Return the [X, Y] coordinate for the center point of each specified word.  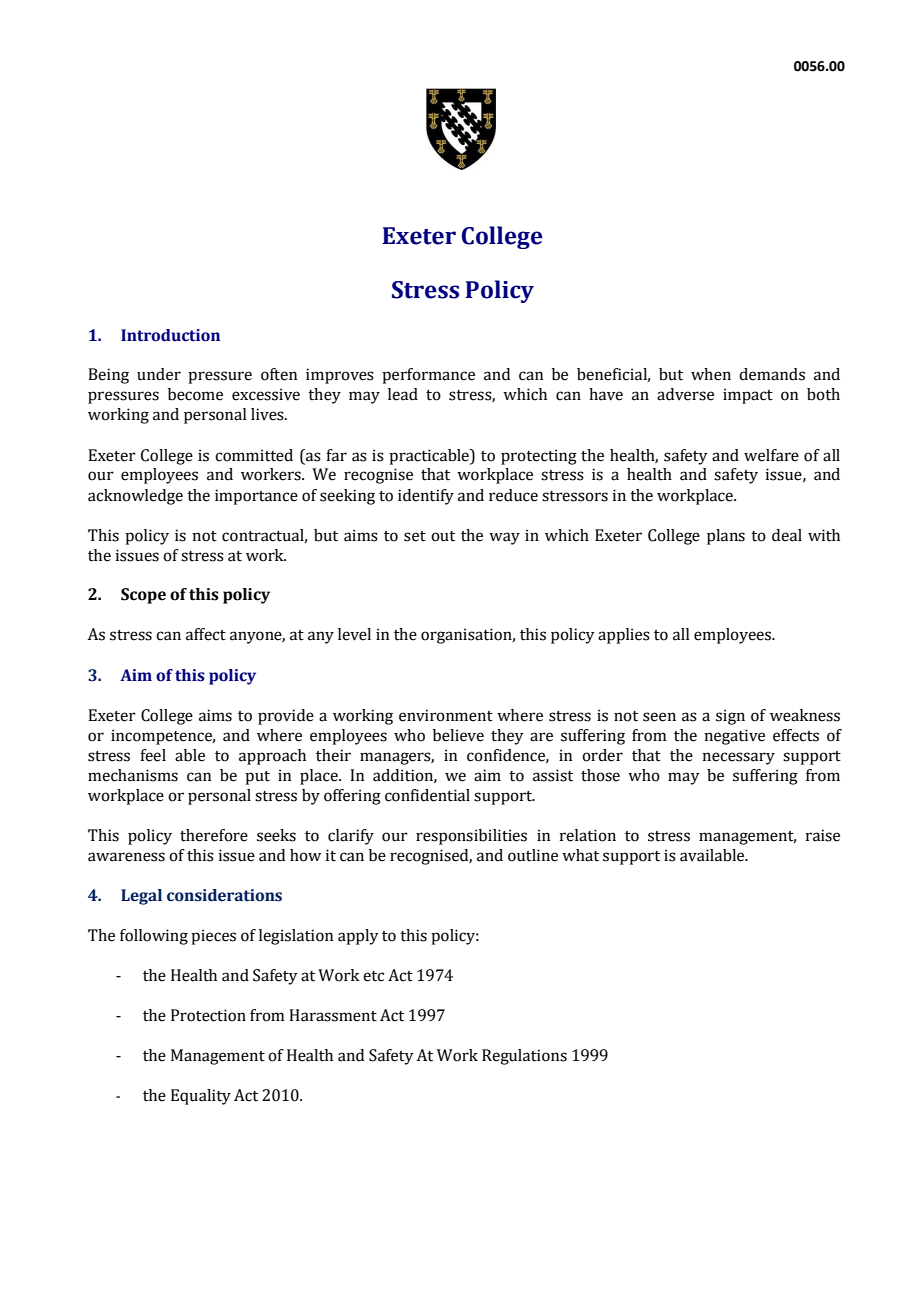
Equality [201, 1097]
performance [428, 376]
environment [446, 715]
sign [730, 717]
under [159, 374]
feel [153, 755]
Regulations [524, 1057]
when [711, 374]
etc [373, 976]
